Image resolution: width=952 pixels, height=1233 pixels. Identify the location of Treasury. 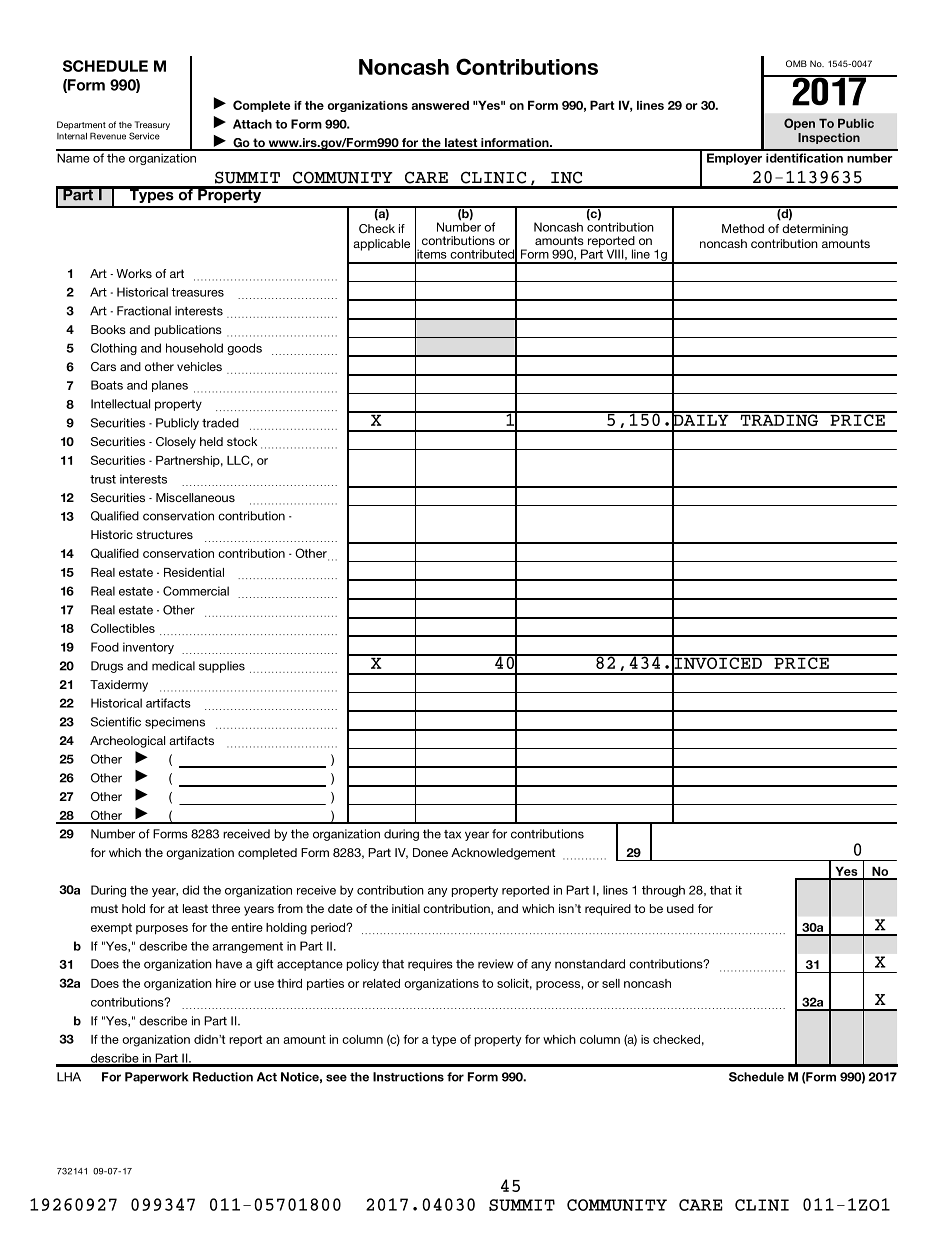
(152, 125).
